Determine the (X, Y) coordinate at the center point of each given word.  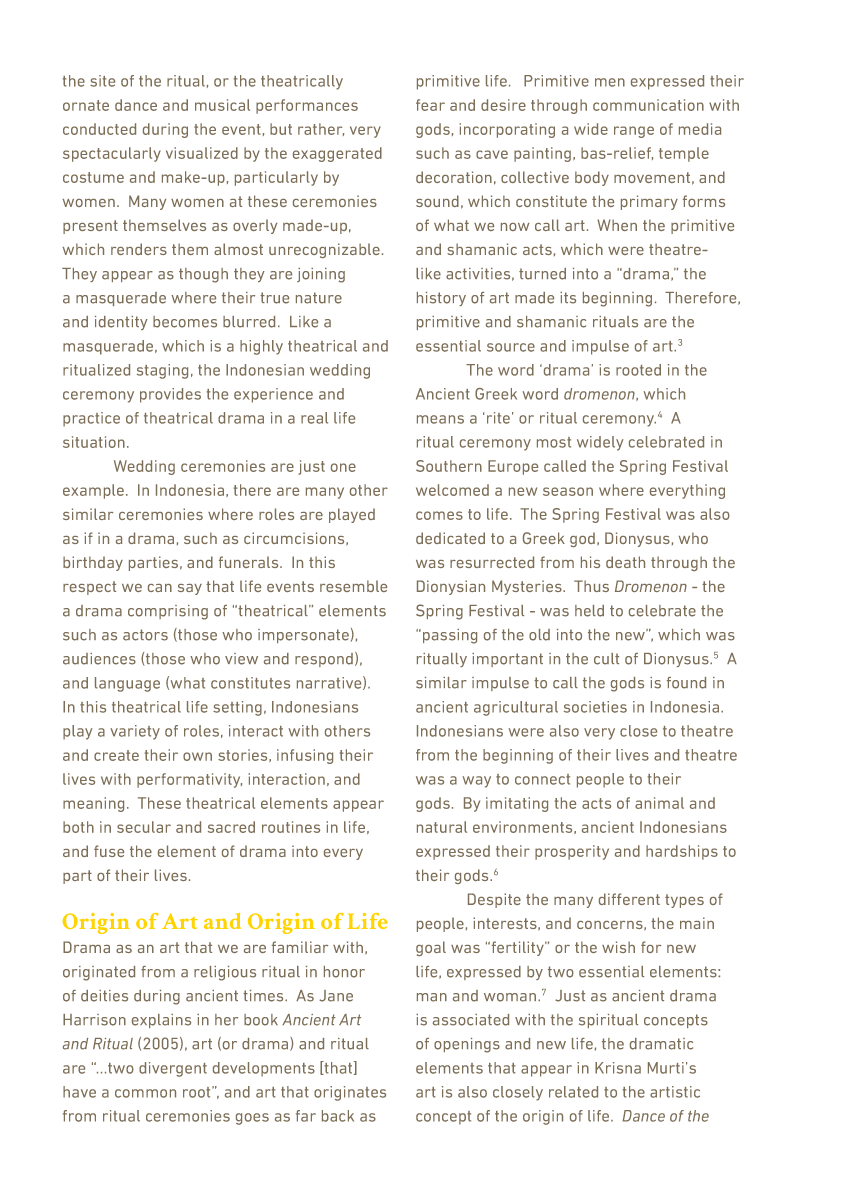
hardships (682, 852)
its (568, 298)
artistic (675, 1092)
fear (430, 105)
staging (162, 371)
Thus (591, 586)
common (145, 1093)
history (441, 299)
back (338, 1116)
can (160, 588)
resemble (353, 586)
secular (144, 827)
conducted (99, 129)
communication (648, 105)
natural (442, 827)
